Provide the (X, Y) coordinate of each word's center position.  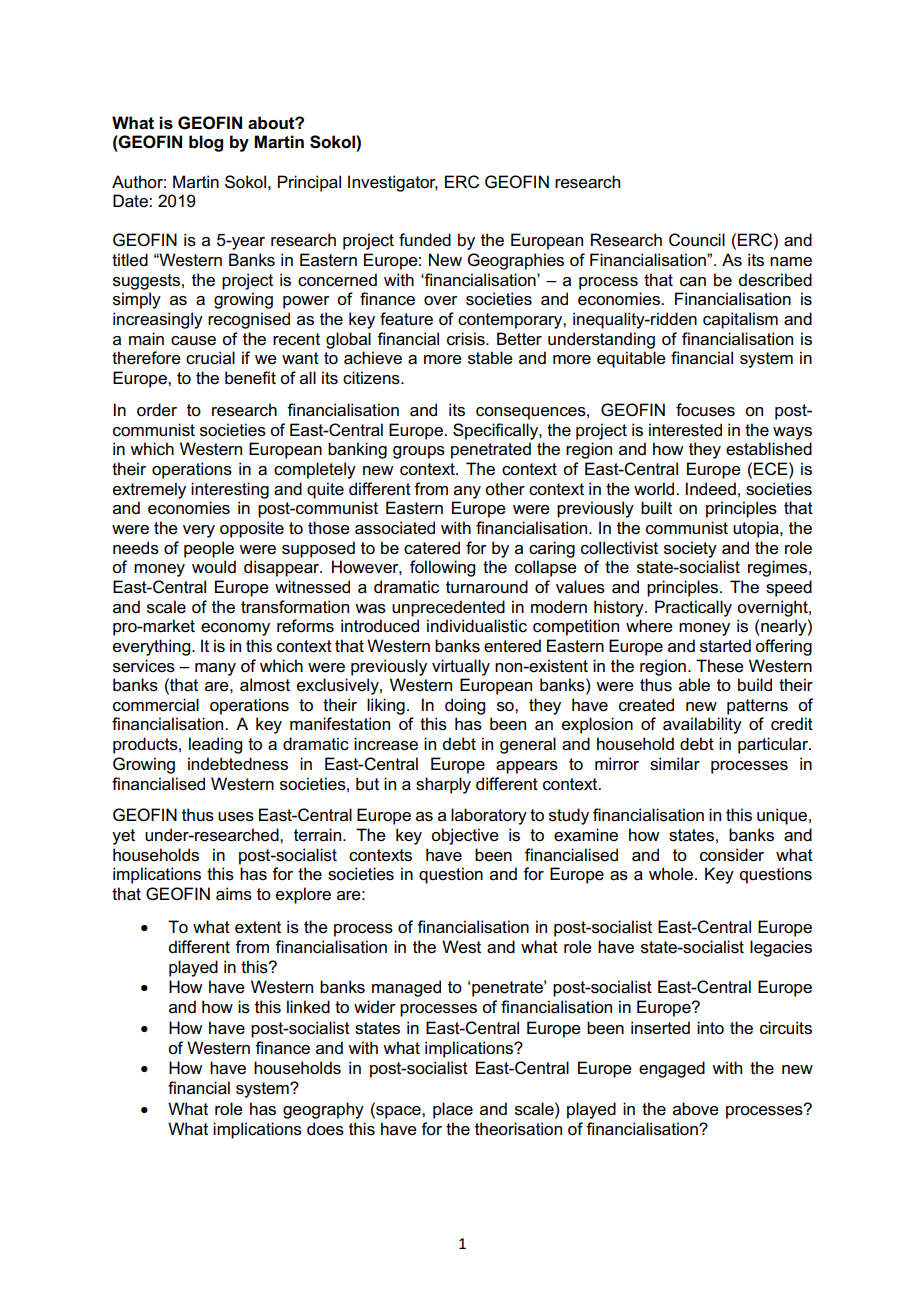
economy (235, 629)
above (696, 1109)
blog (206, 143)
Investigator (393, 183)
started (725, 646)
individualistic (477, 626)
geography (323, 1110)
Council (697, 240)
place (453, 1110)
